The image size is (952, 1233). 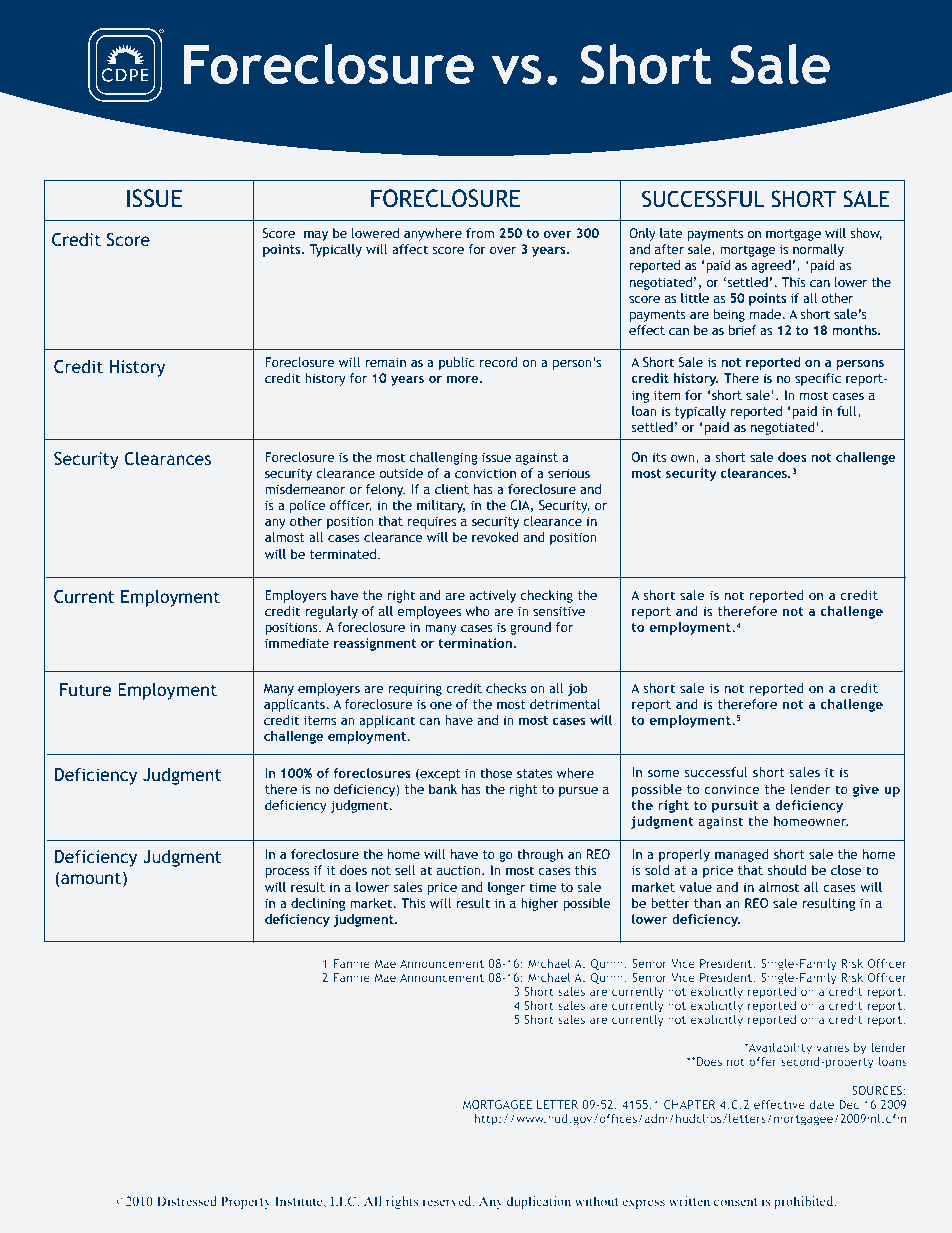 I want to click on may, so click(x=316, y=236).
